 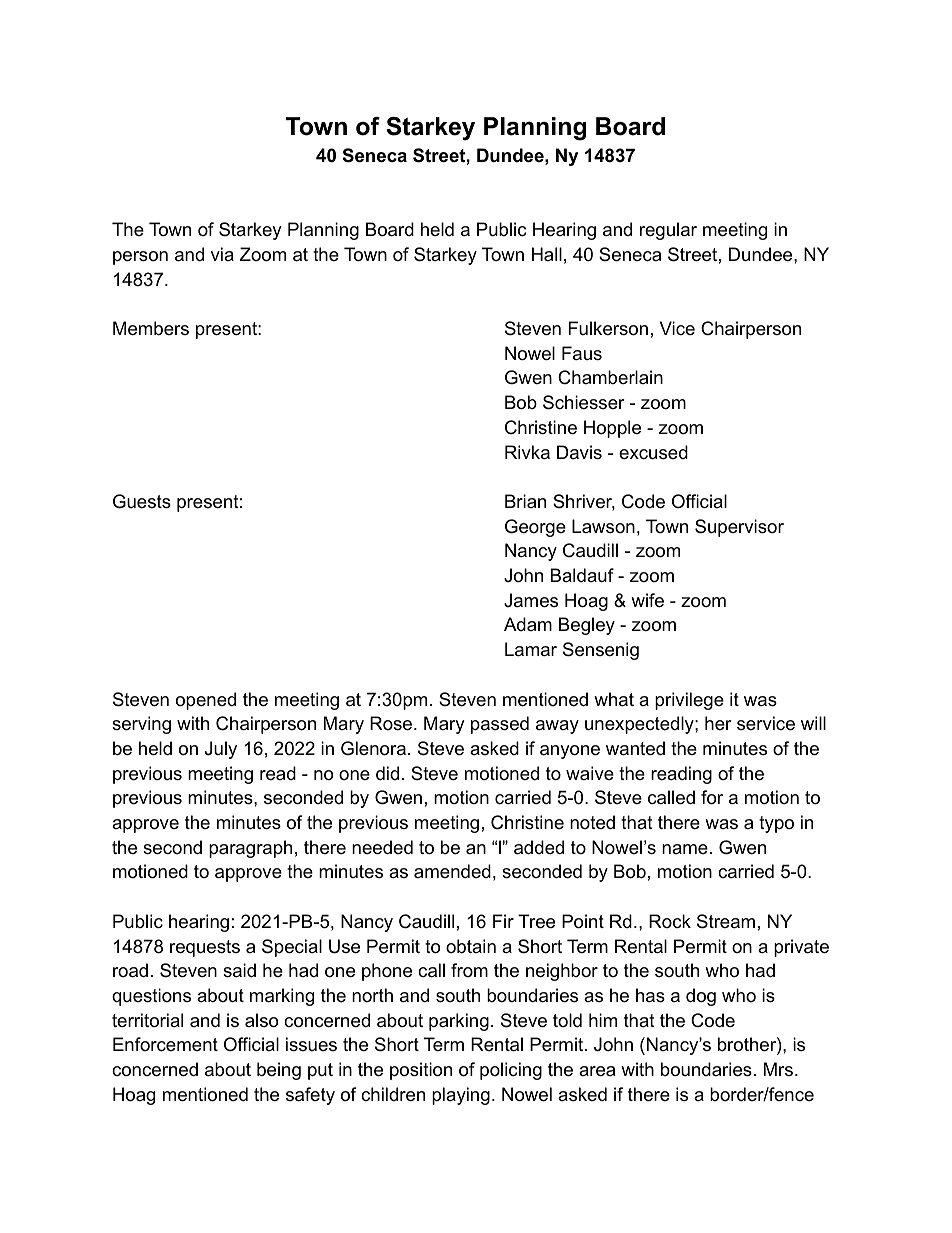 What do you see at coordinates (689, 701) in the screenshot?
I see `privilege` at bounding box center [689, 701].
